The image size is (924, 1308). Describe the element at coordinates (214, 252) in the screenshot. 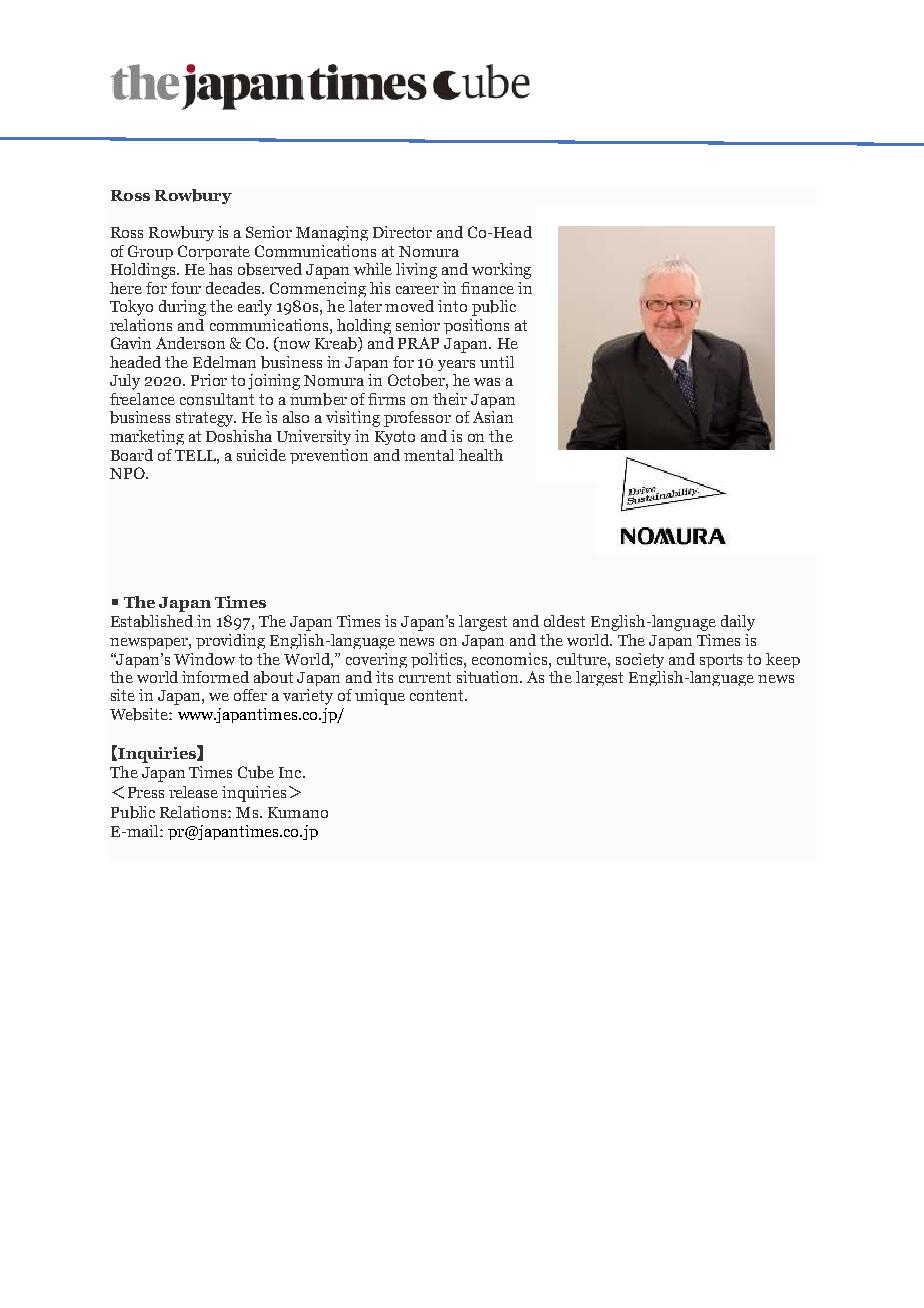

I see `Corporate` at that location.
